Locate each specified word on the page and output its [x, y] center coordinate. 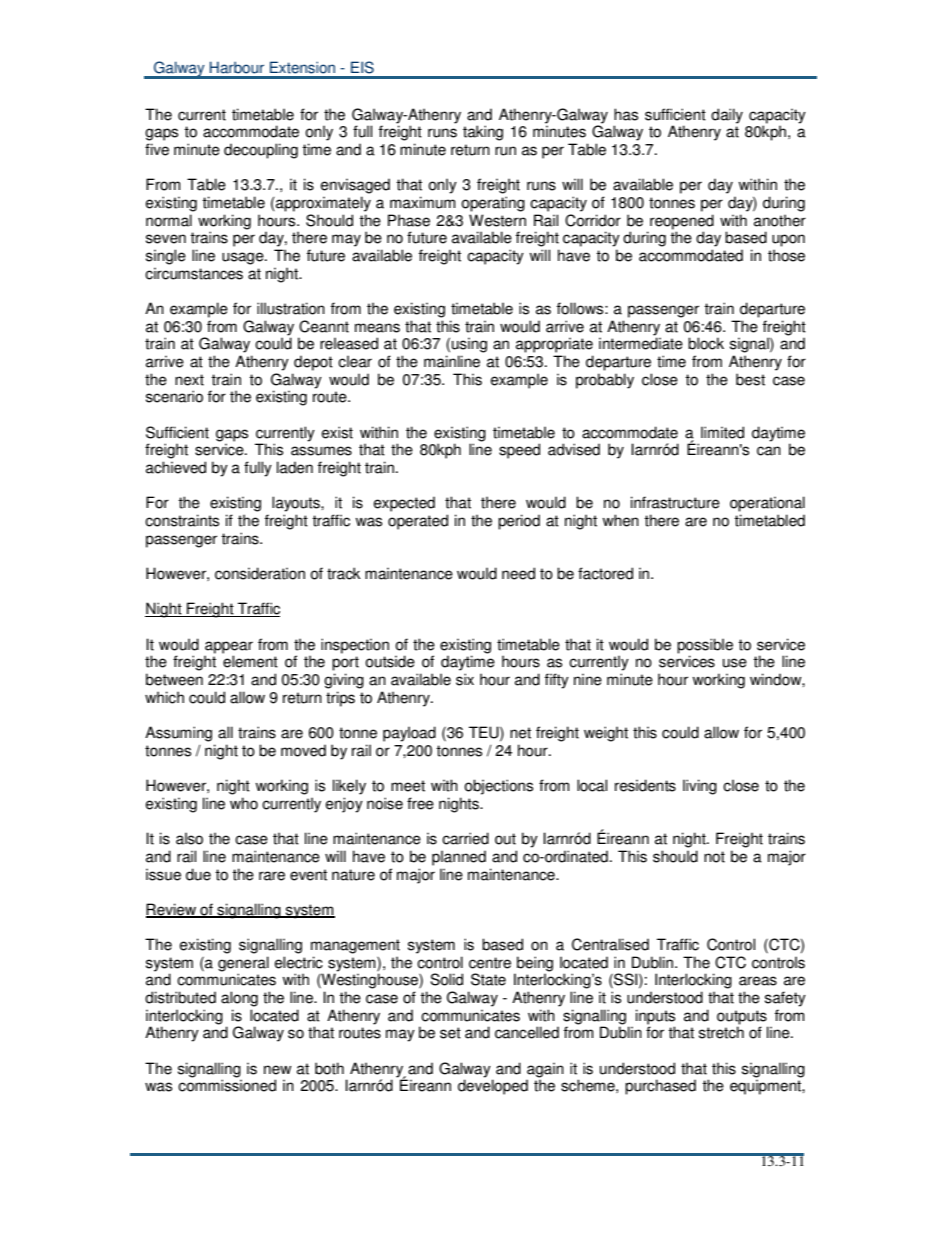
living [700, 787]
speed [519, 451]
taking [483, 133]
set [450, 1033]
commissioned [227, 1085]
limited [722, 432]
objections [498, 787]
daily [727, 116]
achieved [176, 467]
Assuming [178, 734]
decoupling [261, 151]
